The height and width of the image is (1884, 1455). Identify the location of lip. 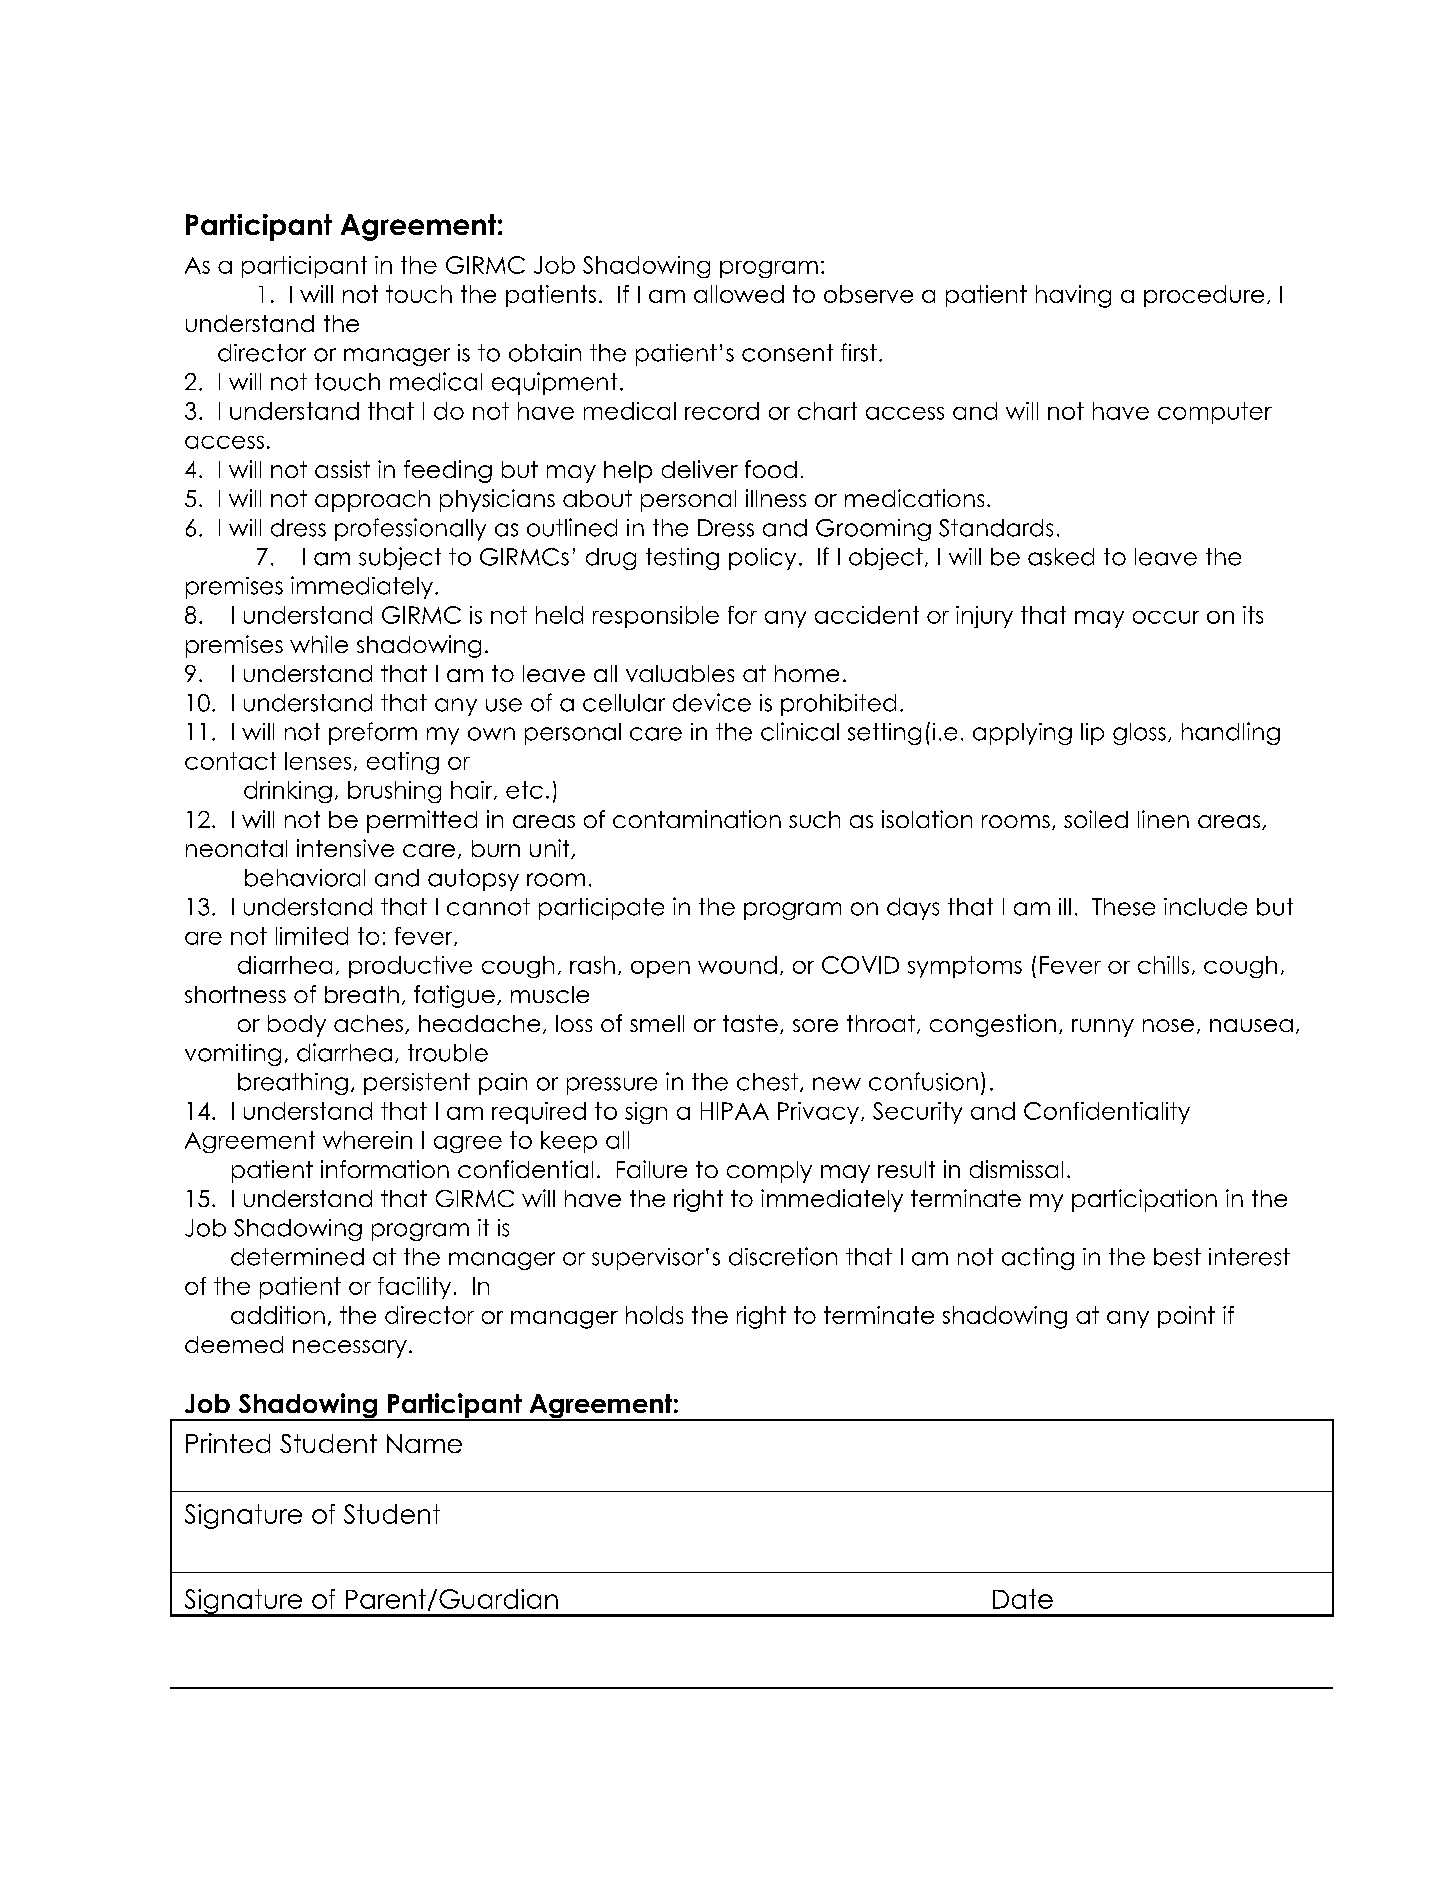
(1092, 734).
